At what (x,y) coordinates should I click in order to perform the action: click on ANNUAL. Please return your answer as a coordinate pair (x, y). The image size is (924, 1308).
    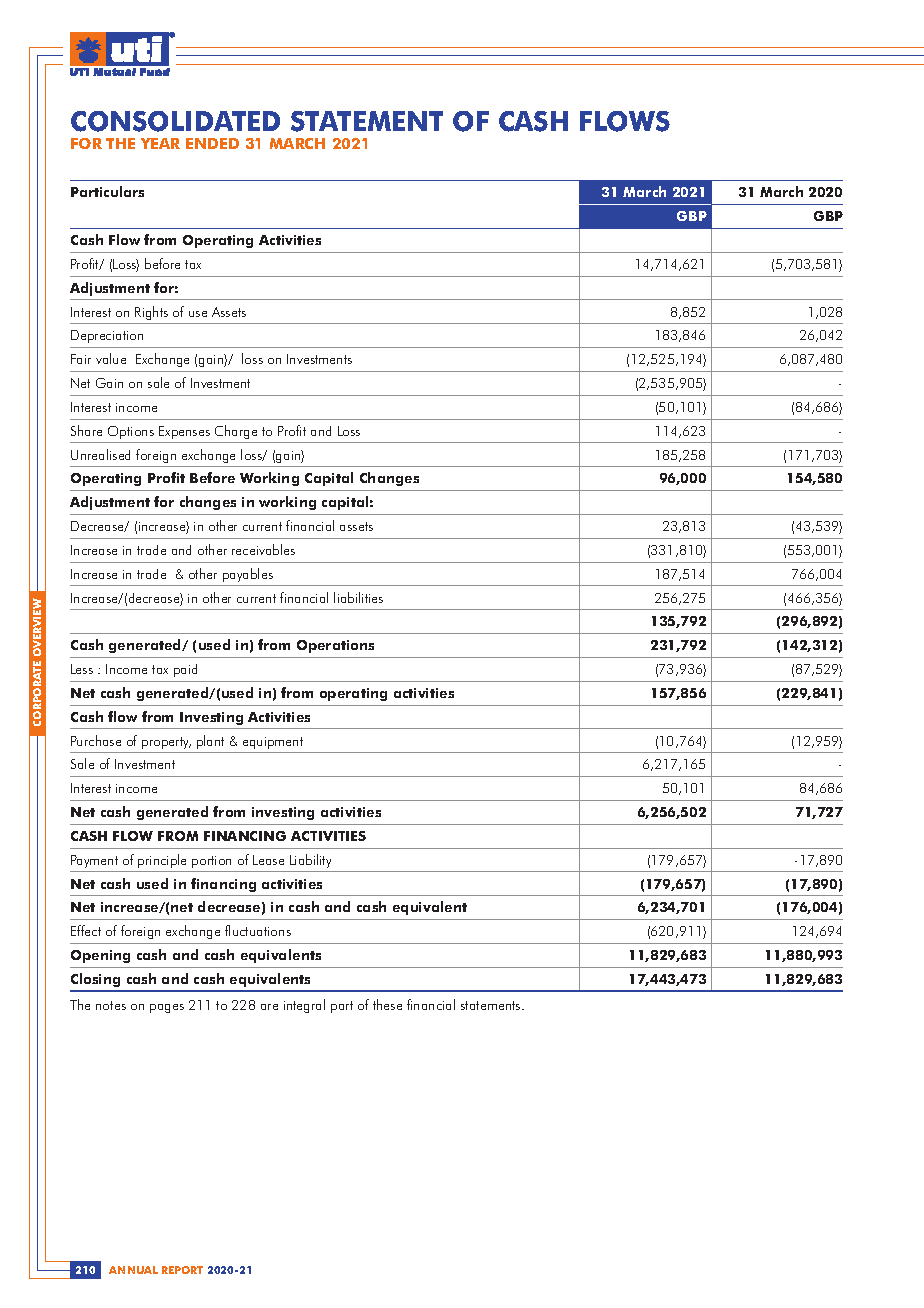
    Looking at the image, I should click on (133, 1270).
